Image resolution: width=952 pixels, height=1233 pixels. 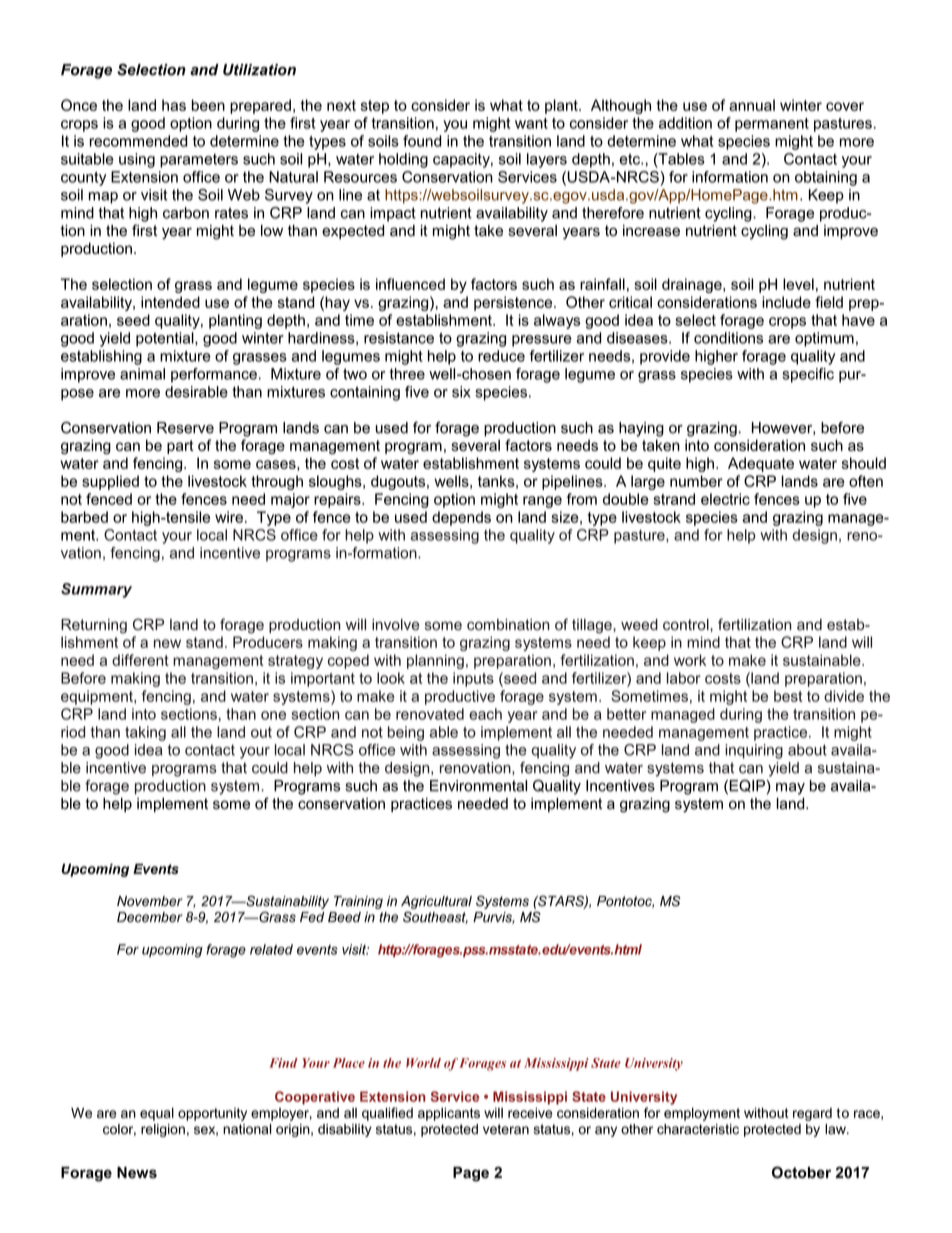 What do you see at coordinates (808, 375) in the screenshot?
I see `specific` at bounding box center [808, 375].
